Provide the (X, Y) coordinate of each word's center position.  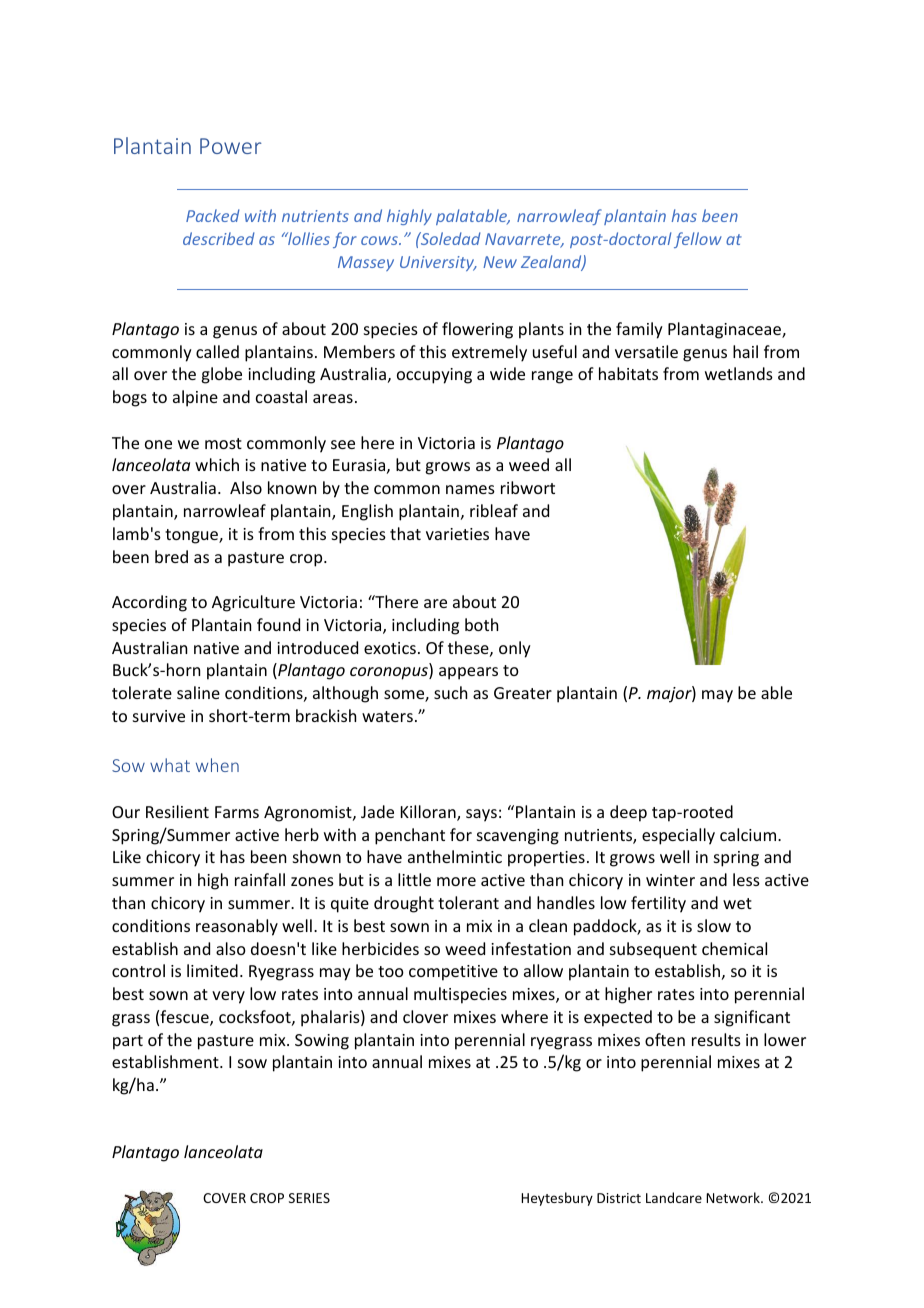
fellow (698, 240)
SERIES (309, 1198)
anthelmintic (455, 856)
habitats (628, 373)
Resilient (177, 811)
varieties (457, 534)
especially (678, 836)
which (217, 464)
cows (380, 240)
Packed (213, 215)
